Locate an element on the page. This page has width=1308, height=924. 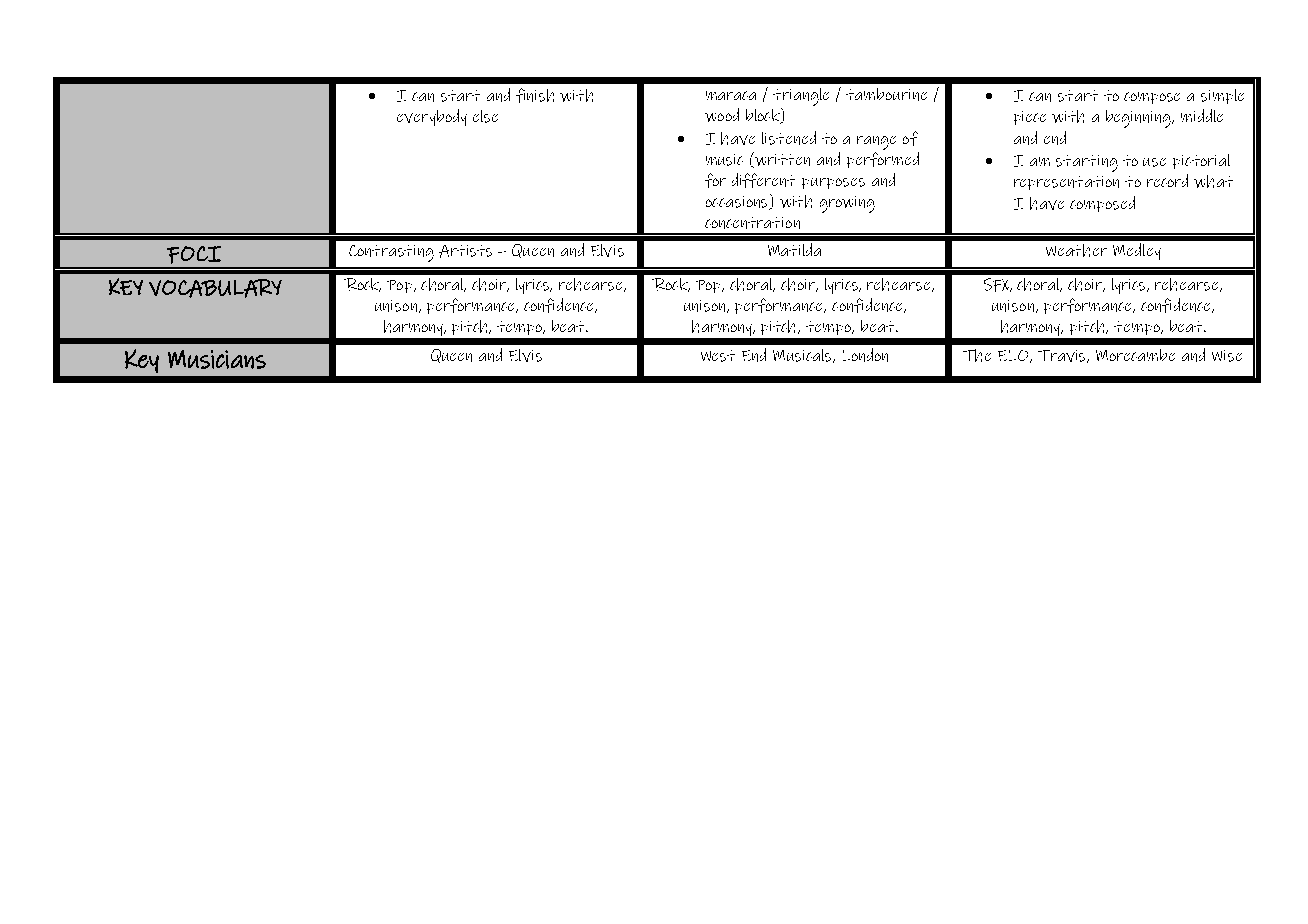
Weather is located at coordinates (1076, 250).
